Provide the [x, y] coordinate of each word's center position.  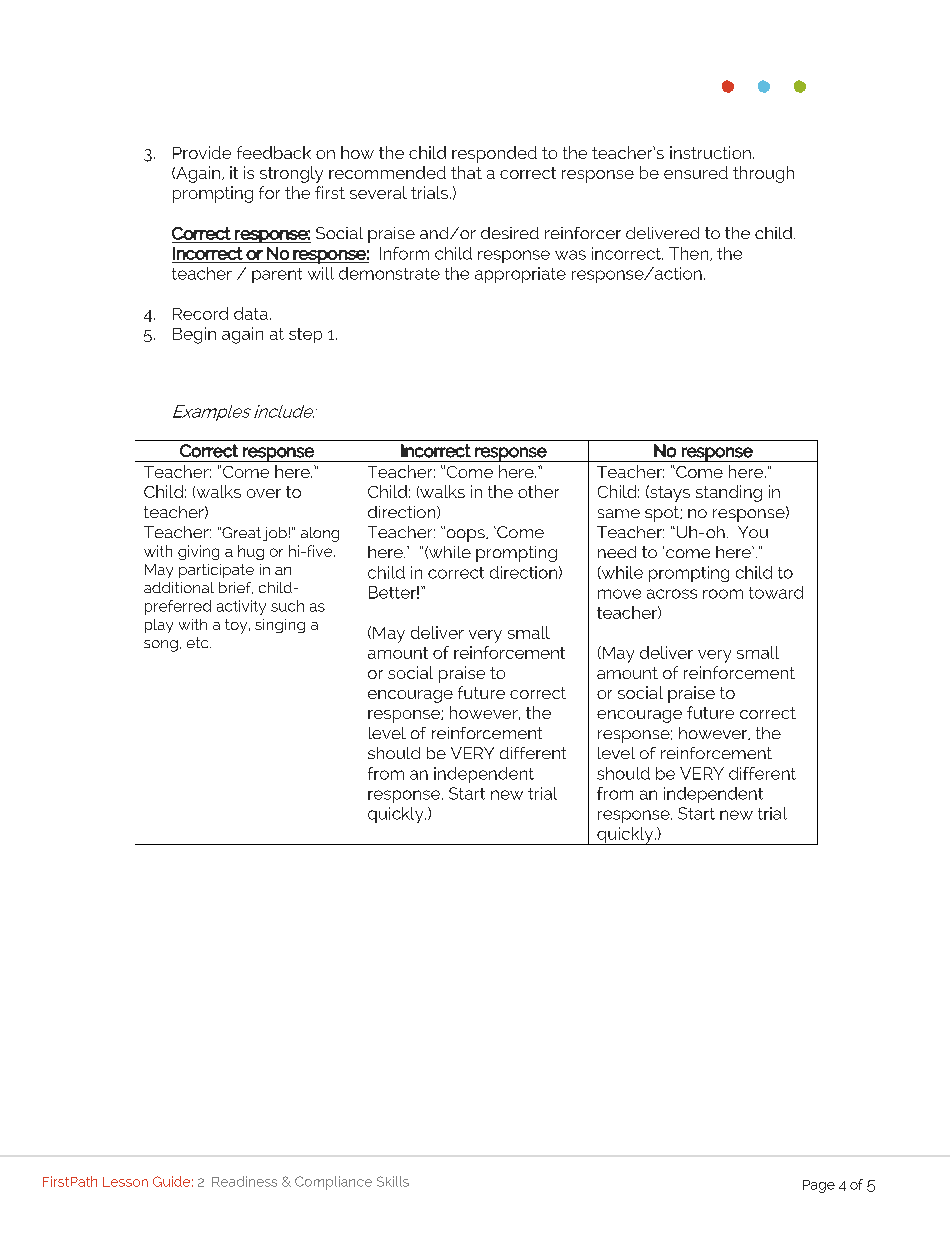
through [763, 174]
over [264, 493]
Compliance [333, 1183]
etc [199, 642]
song [161, 646]
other [538, 491]
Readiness [244, 1181]
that [466, 172]
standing [729, 493]
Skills [393, 1181]
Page [819, 1186]
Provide [202, 152]
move [619, 594]
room [723, 594]
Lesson [125, 1182]
